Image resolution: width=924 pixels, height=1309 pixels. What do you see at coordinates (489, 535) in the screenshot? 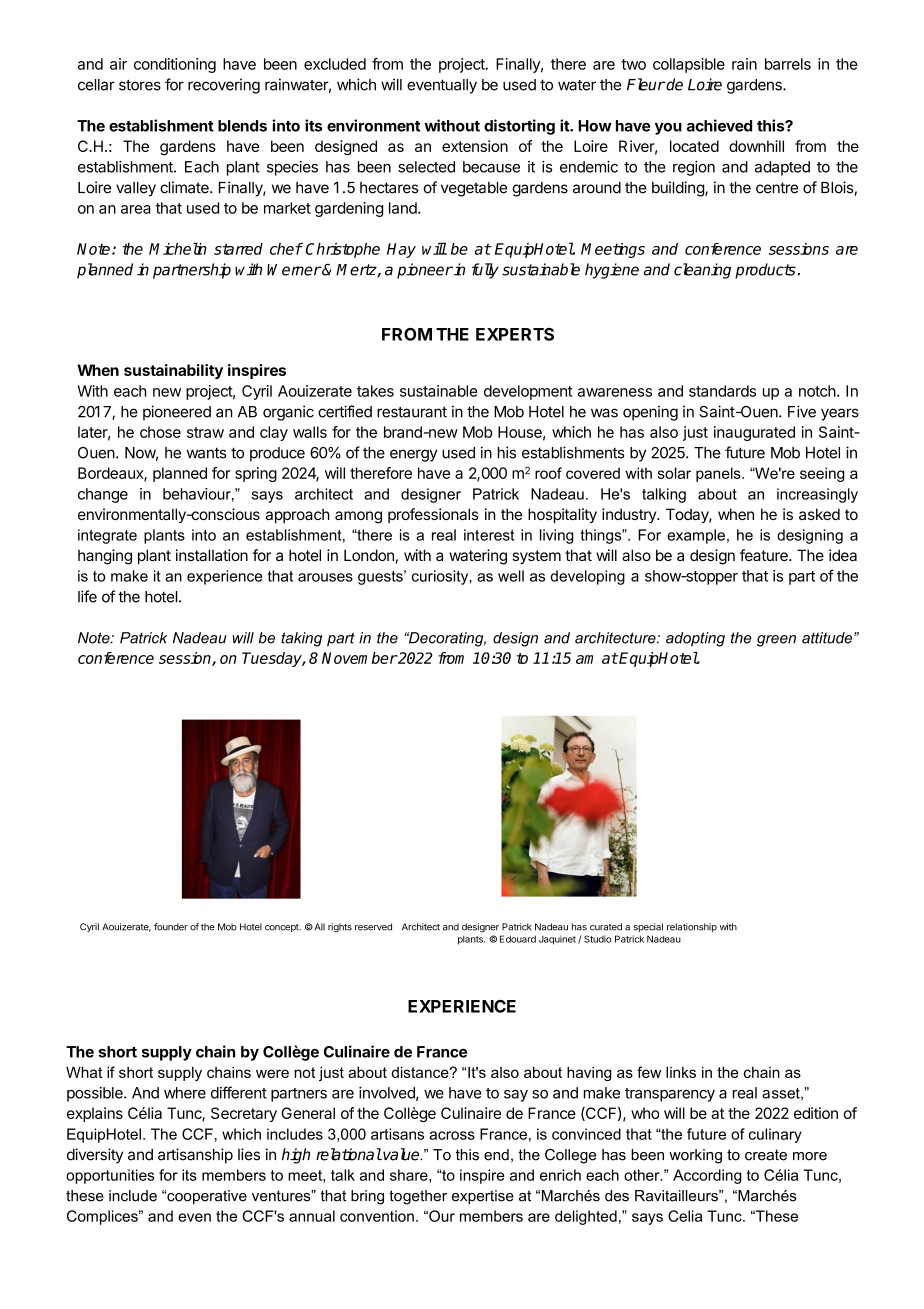
I see `interest` at bounding box center [489, 535].
